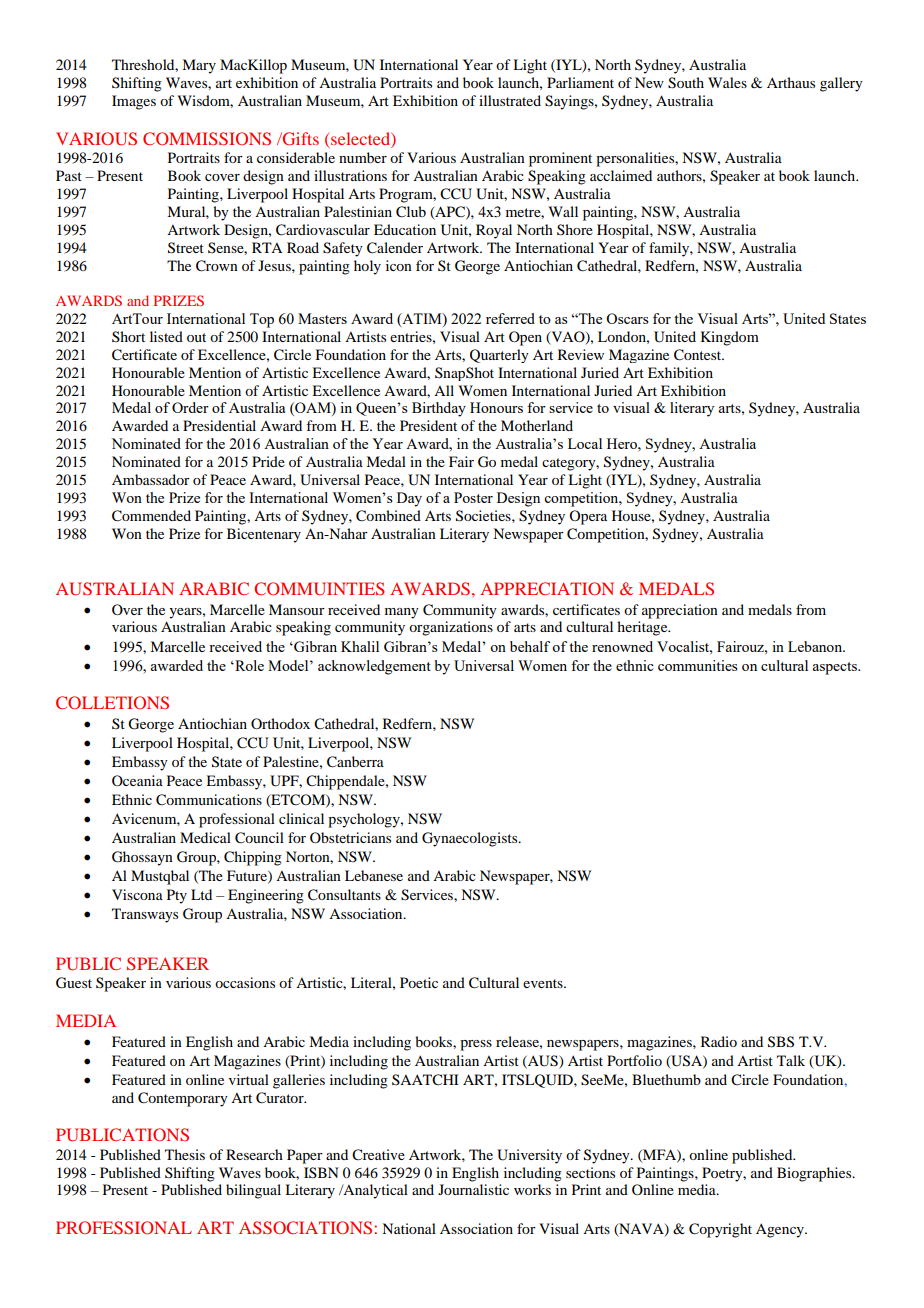 Image resolution: width=924 pixels, height=1308 pixels. What do you see at coordinates (816, 646) in the page?
I see `Lebanon` at bounding box center [816, 646].
